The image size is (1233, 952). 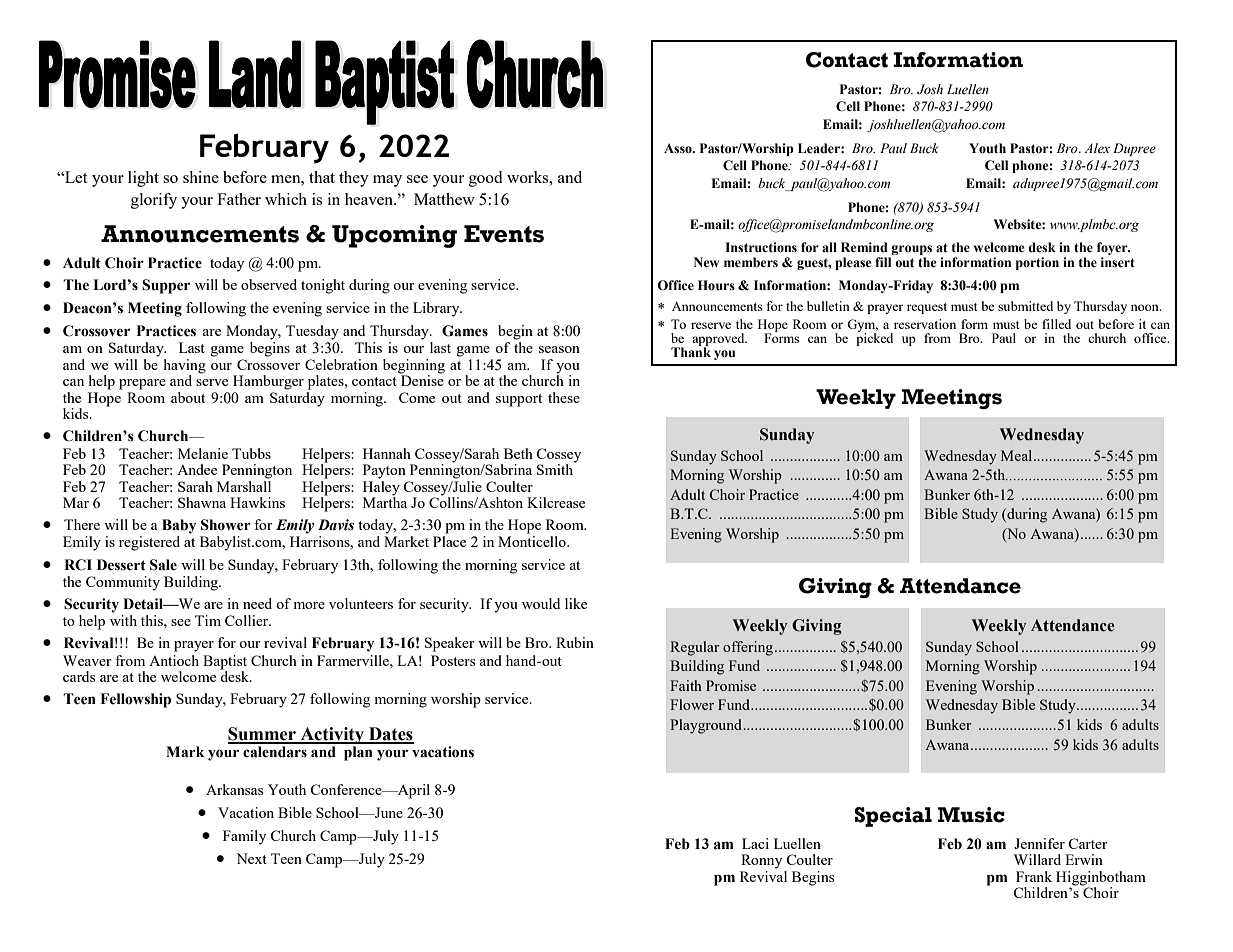 What do you see at coordinates (485, 179) in the screenshot?
I see `good` at bounding box center [485, 179].
